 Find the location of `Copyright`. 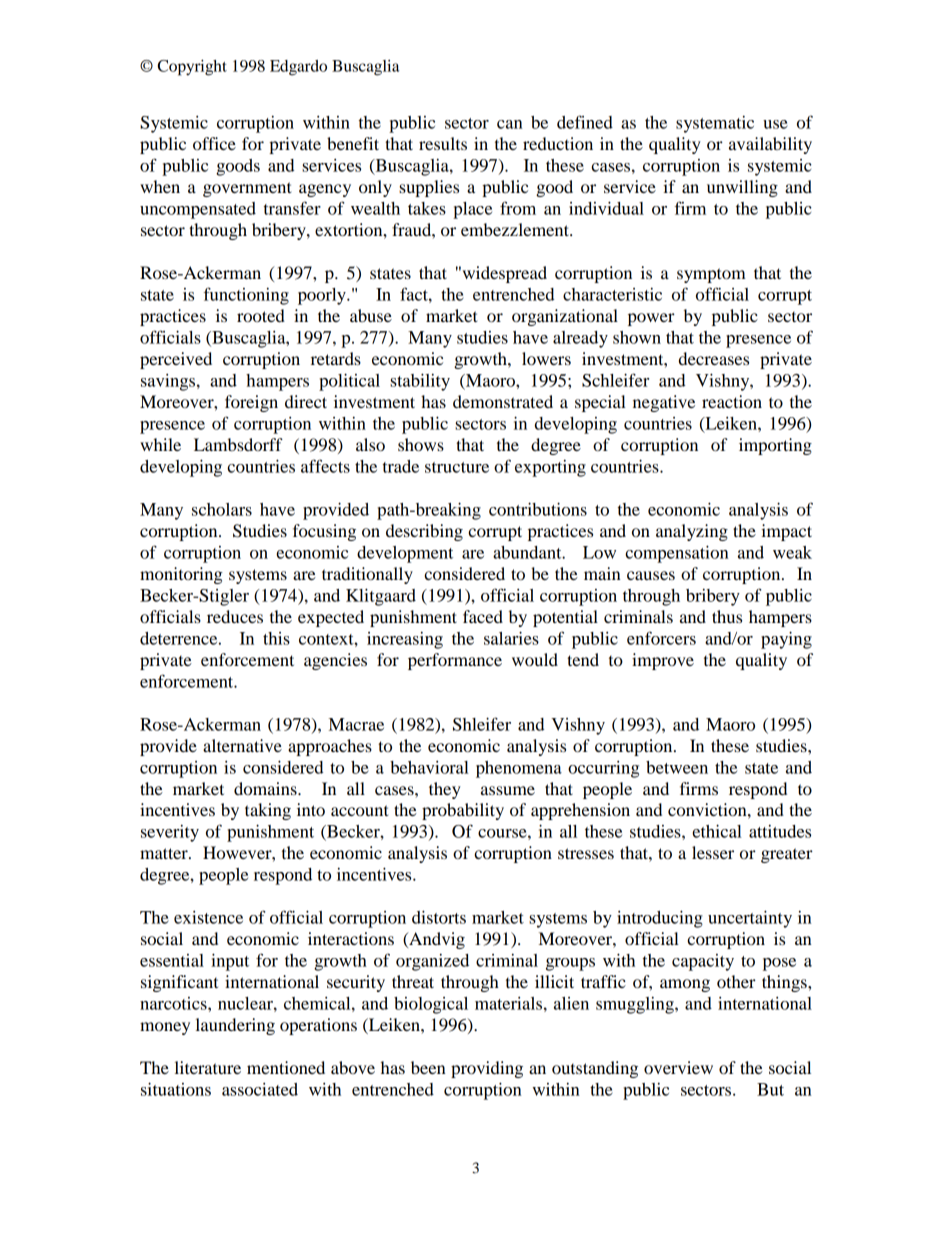

Copyright is located at coordinates (192, 68).
